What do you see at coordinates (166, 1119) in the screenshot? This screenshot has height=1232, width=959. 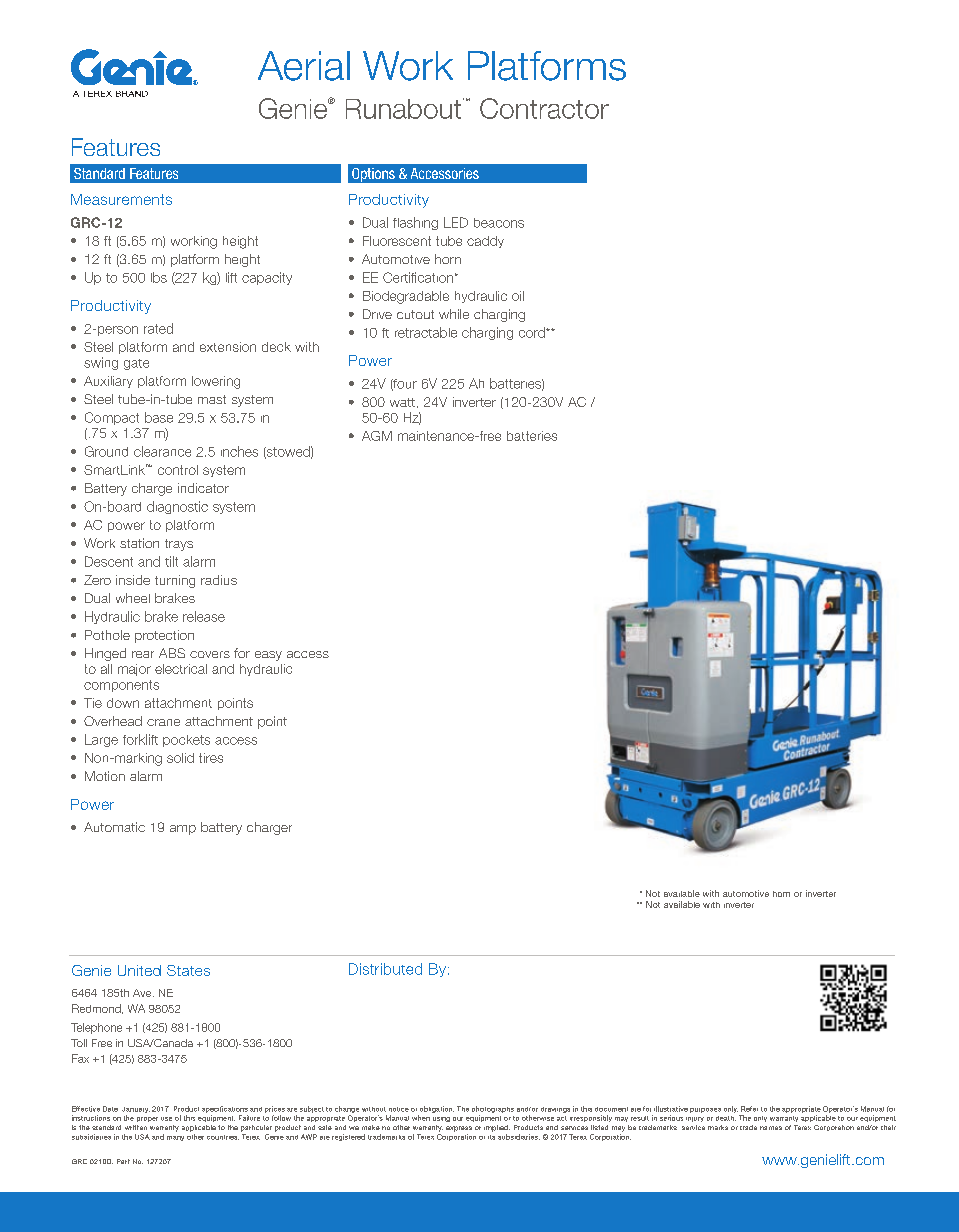 I see `use` at bounding box center [166, 1119].
